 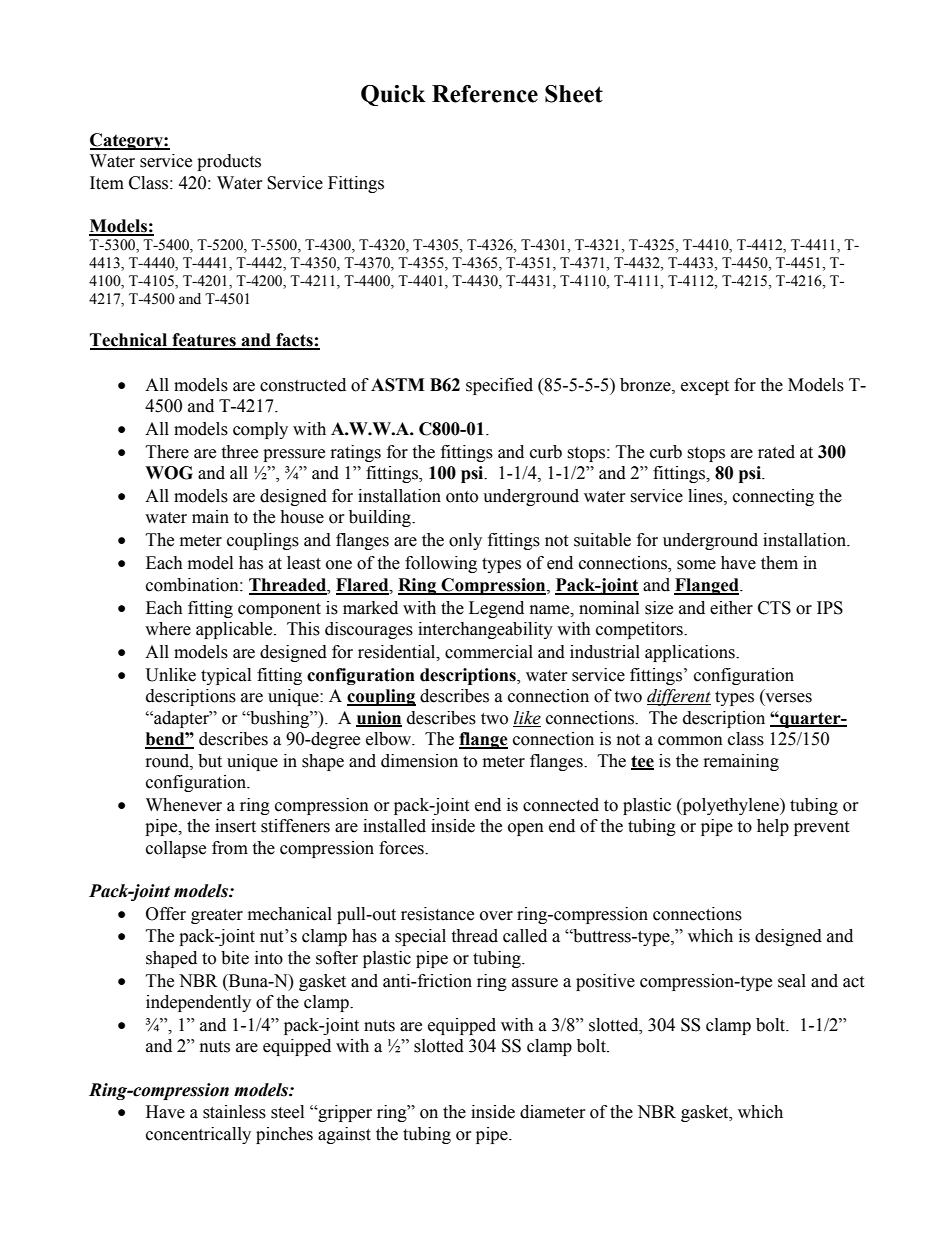 What do you see at coordinates (184, 805) in the page?
I see `Whenever` at bounding box center [184, 805].
